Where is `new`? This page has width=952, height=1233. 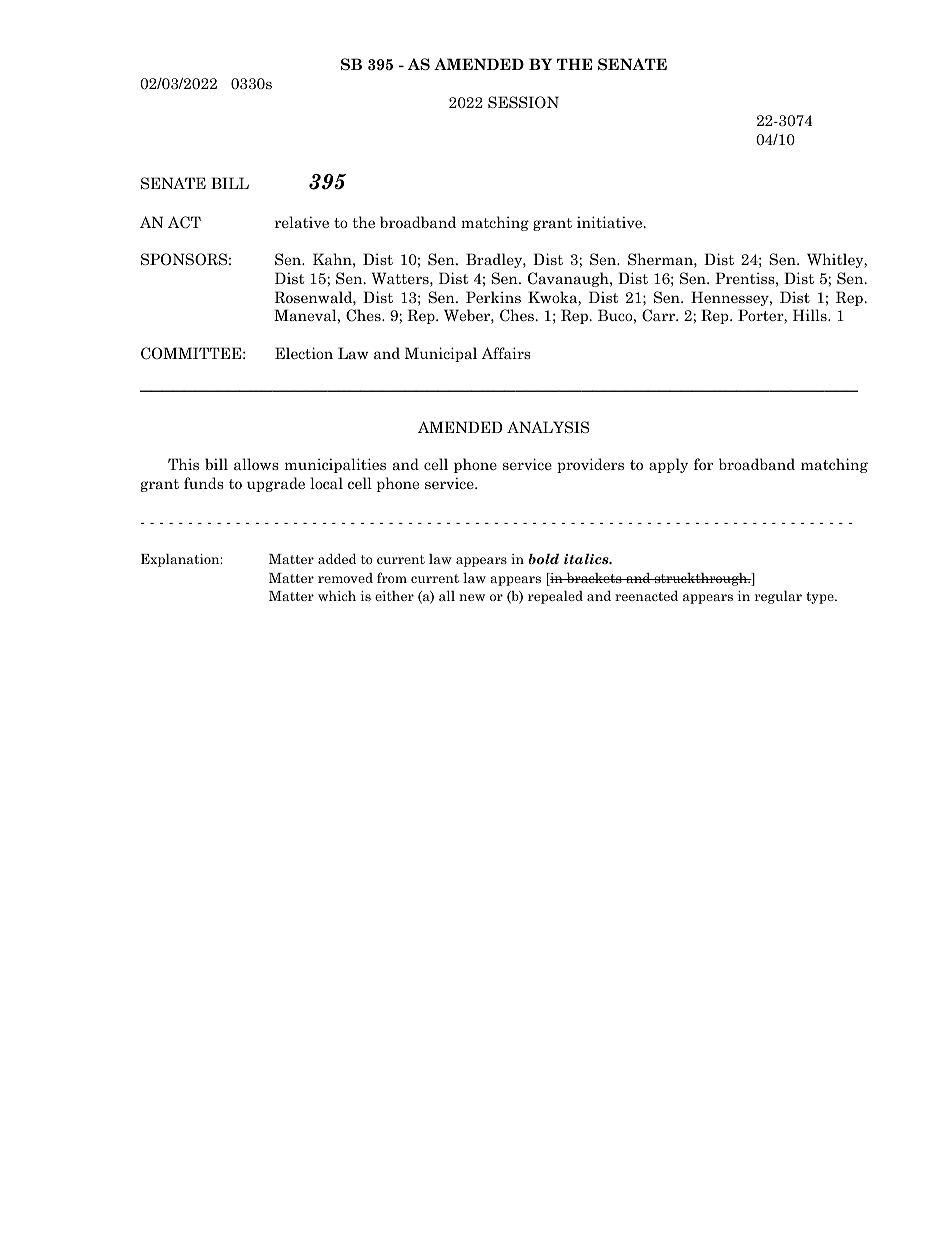 new is located at coordinates (472, 597).
